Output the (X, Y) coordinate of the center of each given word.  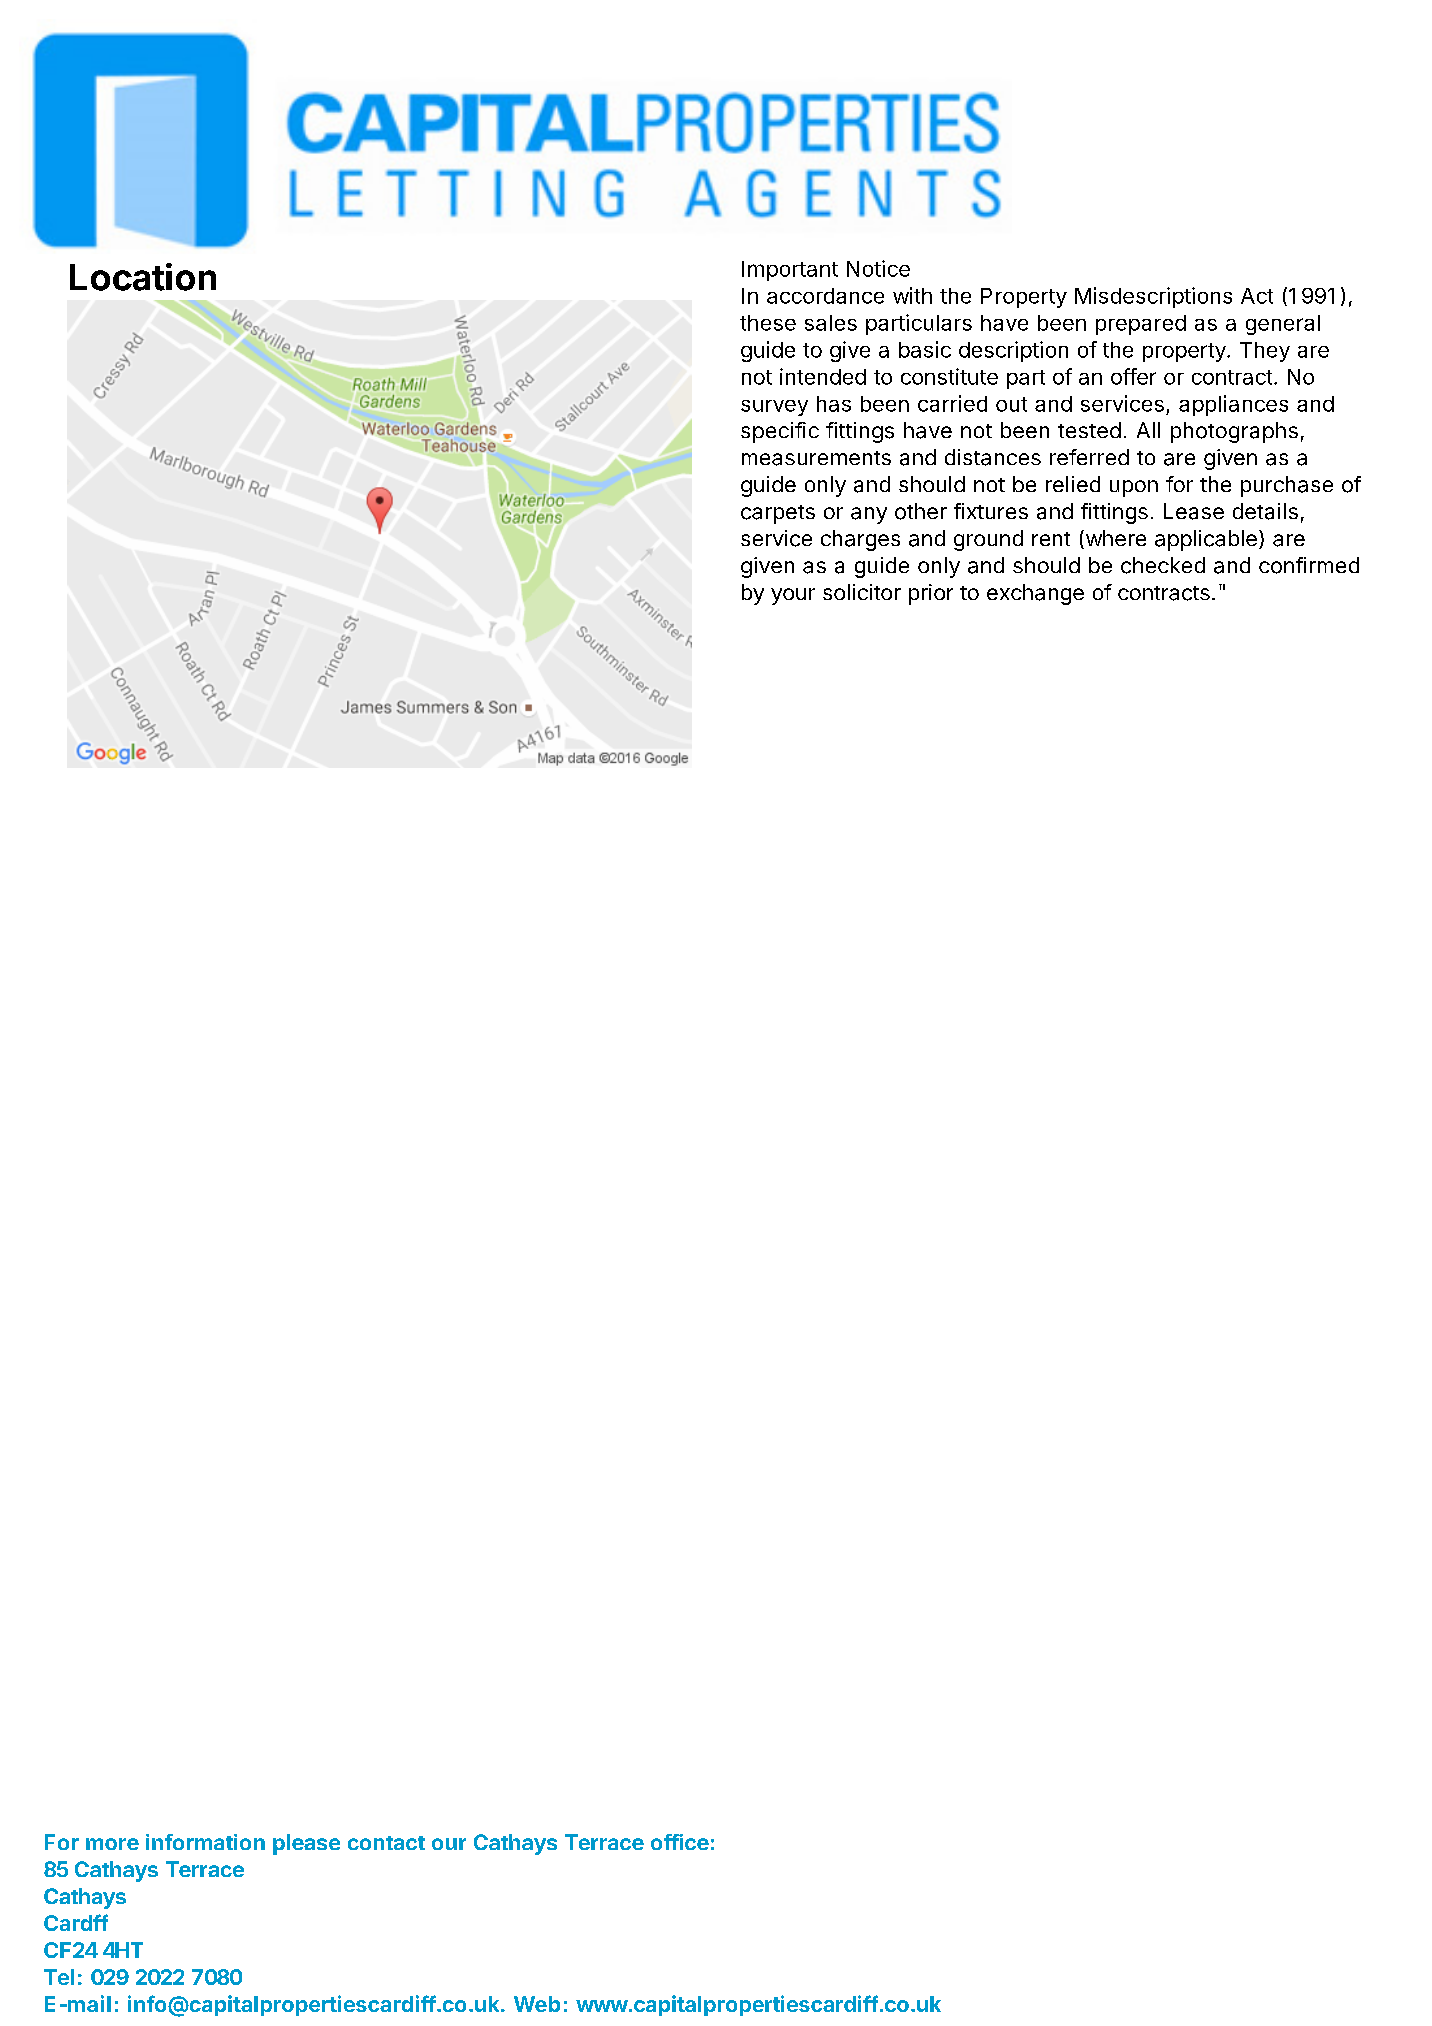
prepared (1141, 325)
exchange (1035, 594)
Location (143, 277)
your (793, 596)
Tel (59, 1977)
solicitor (862, 592)
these (768, 323)
